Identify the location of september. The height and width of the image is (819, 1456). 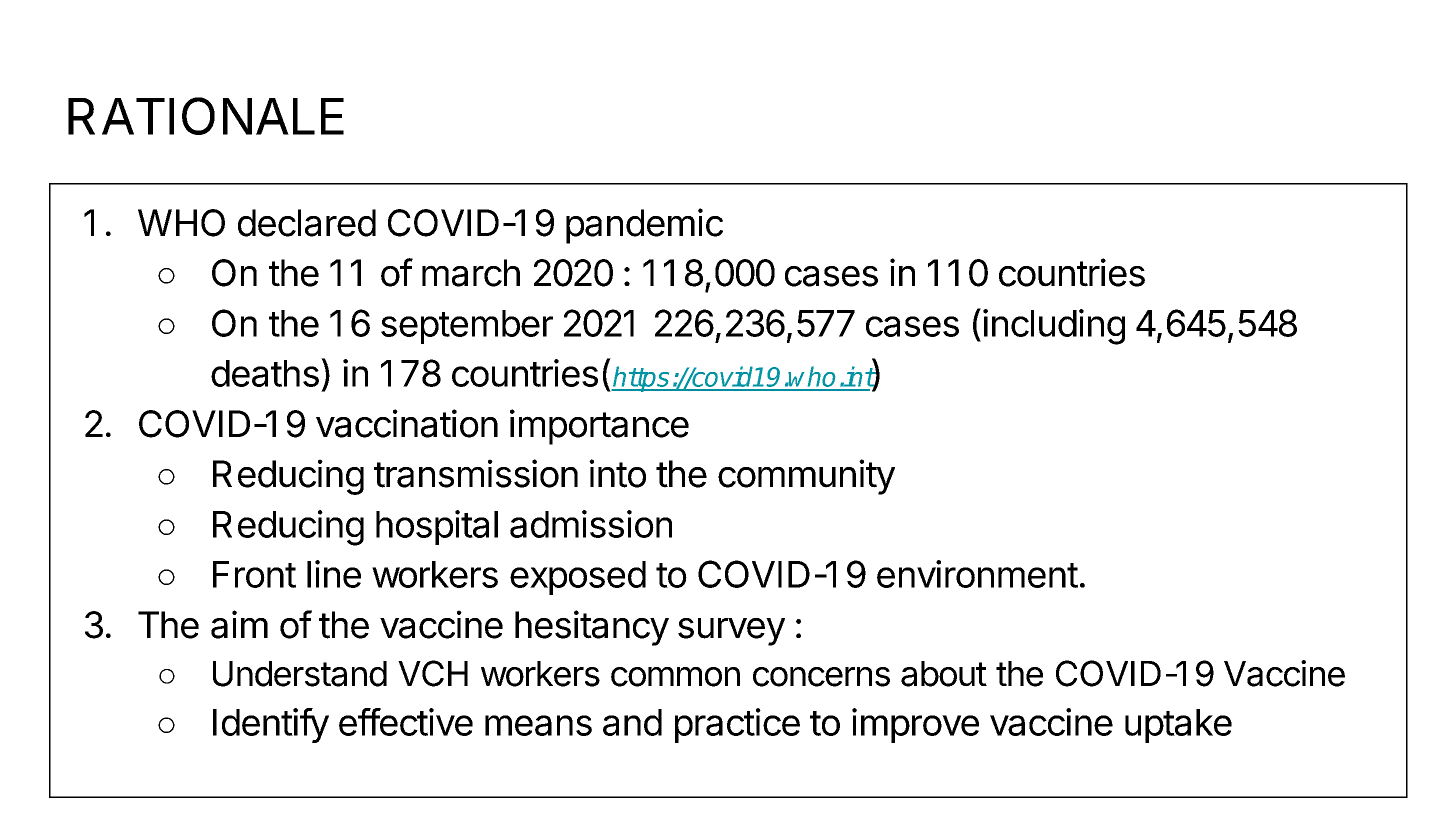
(467, 327).
